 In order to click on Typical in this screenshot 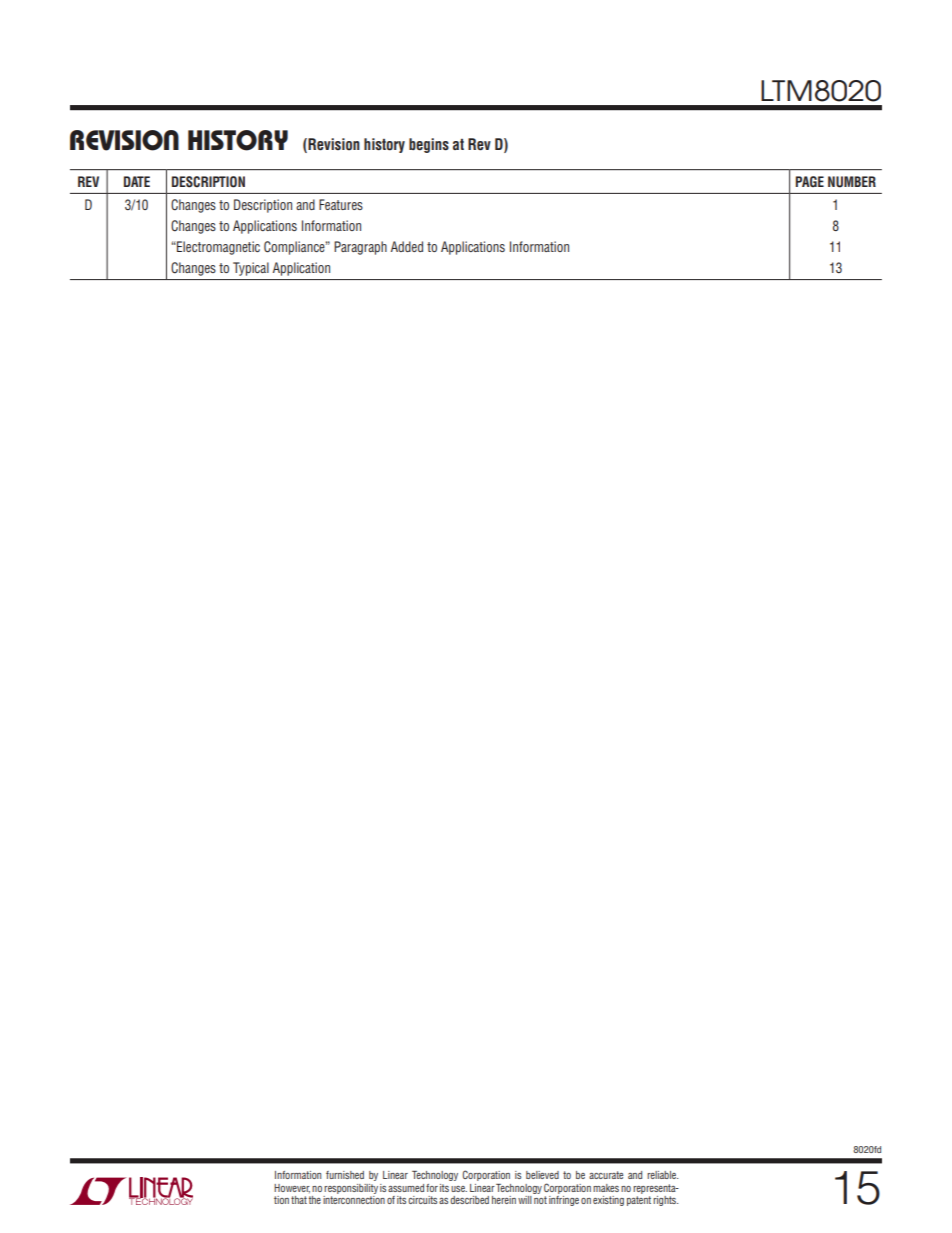, I will do `click(251, 269)`.
